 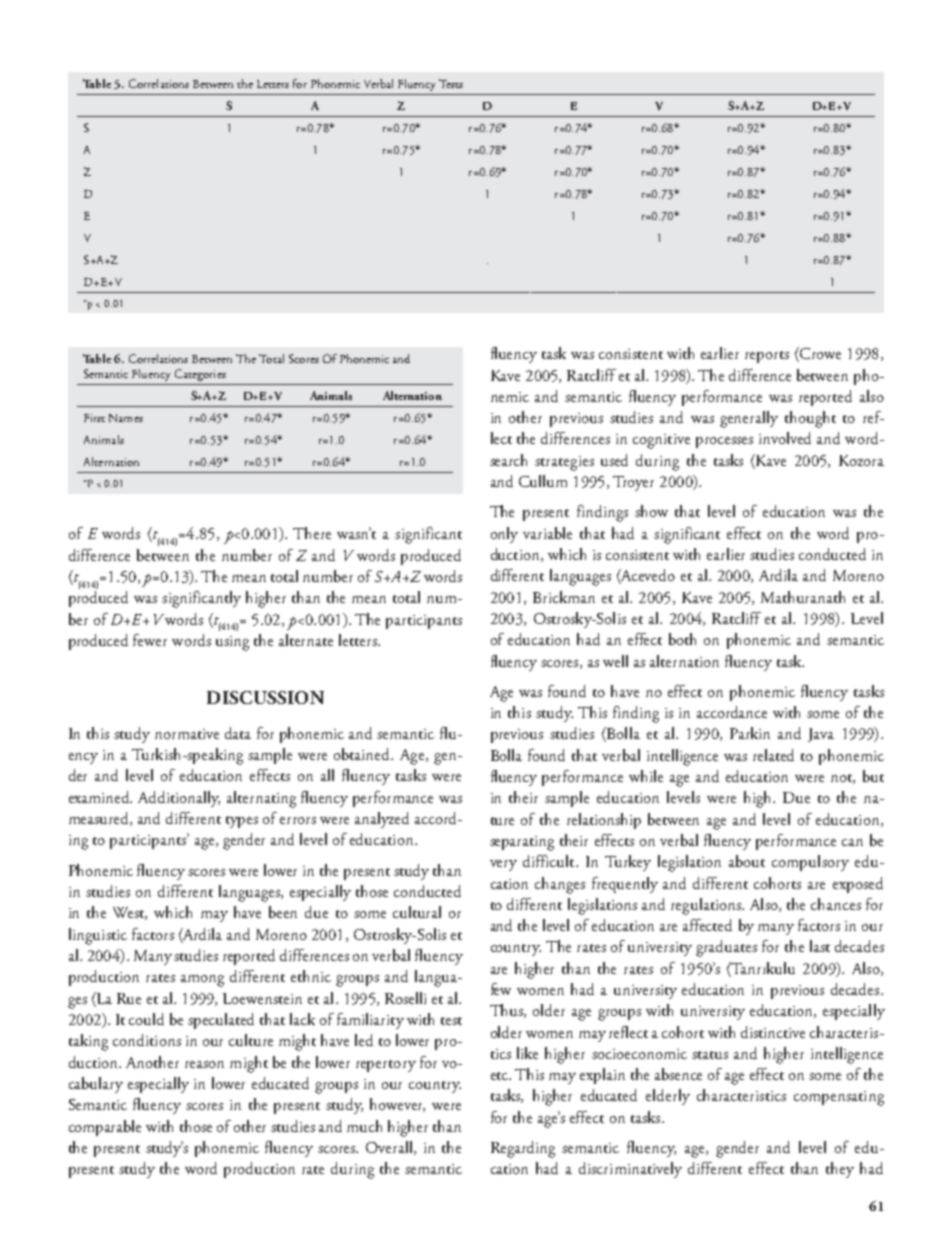 I want to click on comparable, so click(x=105, y=1128).
